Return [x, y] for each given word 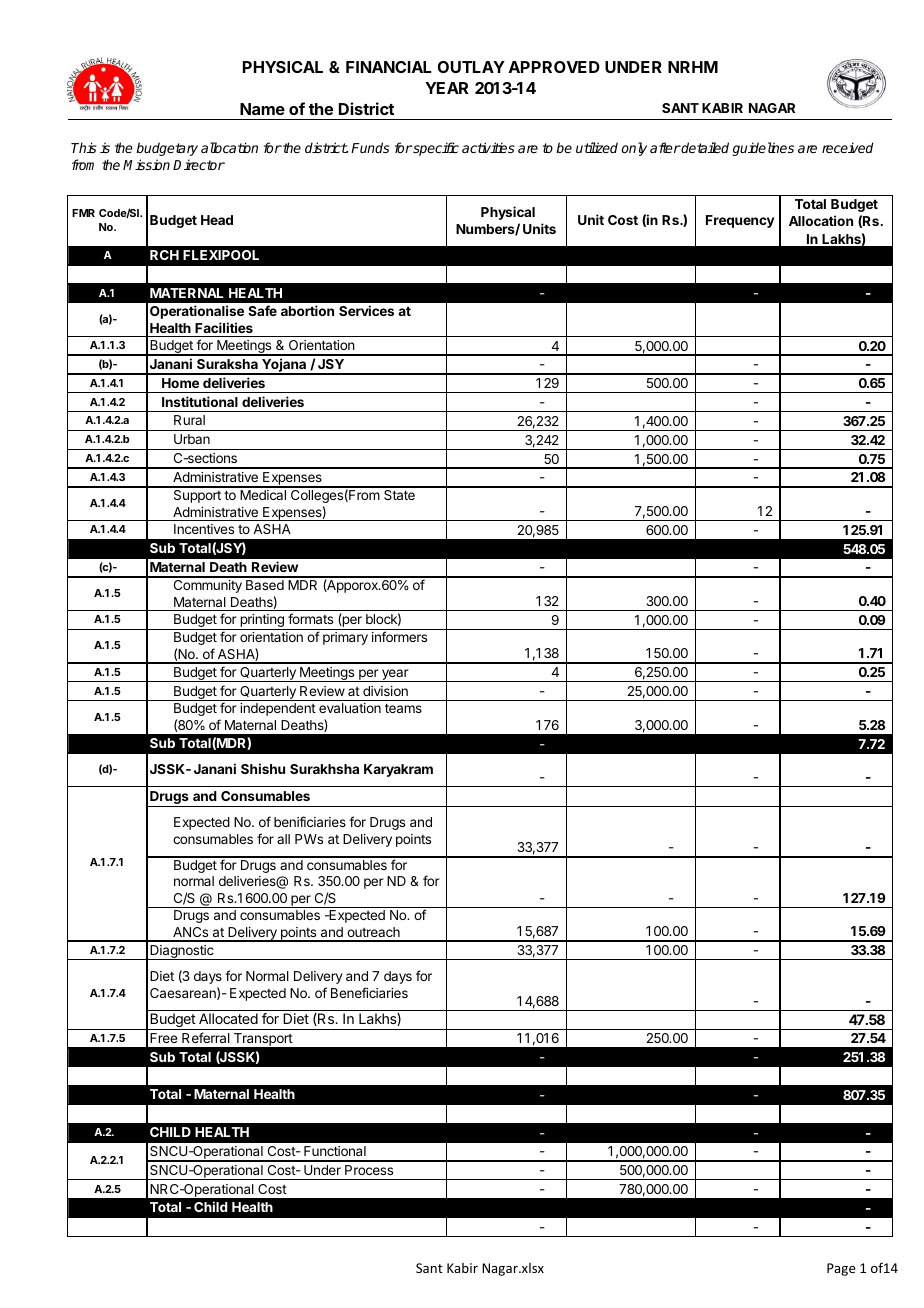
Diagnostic [182, 952]
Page [841, 1269]
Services [366, 310]
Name [262, 109]
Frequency [740, 221]
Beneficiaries [369, 992]
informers [399, 636]
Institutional [200, 401]
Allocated [228, 1018]
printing [262, 622]
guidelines [763, 149]
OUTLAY [471, 67]
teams [403, 708]
